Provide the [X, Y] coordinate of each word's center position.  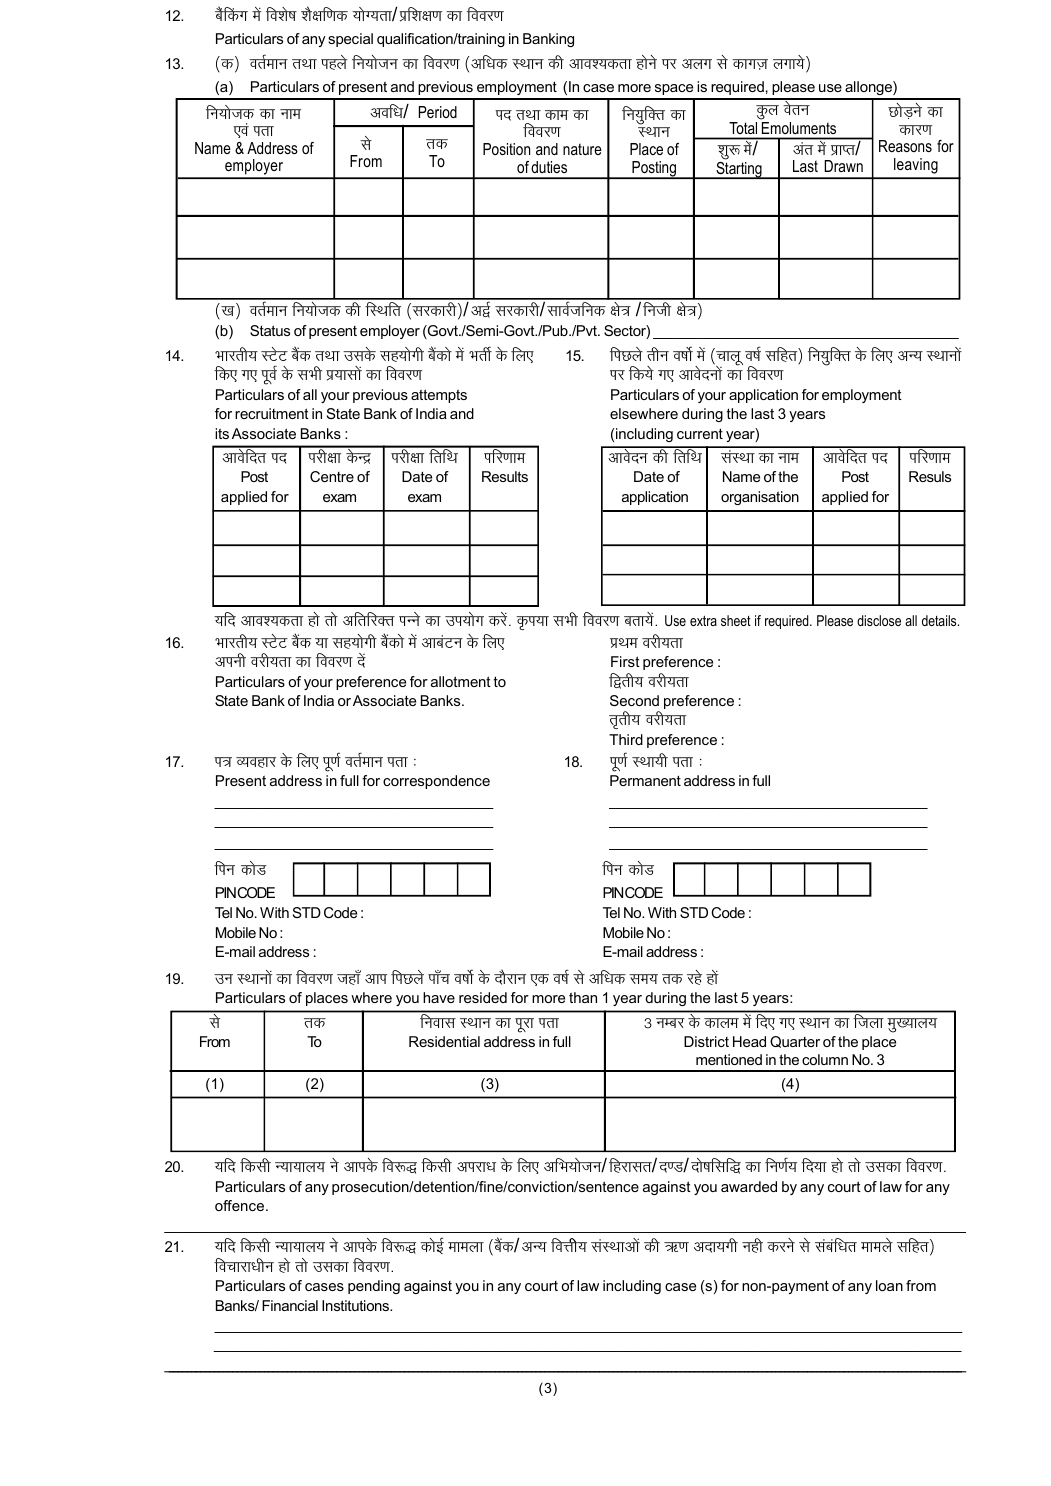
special [350, 40]
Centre [332, 476]
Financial [290, 1305]
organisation [760, 498]
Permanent [645, 780]
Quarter [795, 1042]
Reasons [905, 146]
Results [505, 476]
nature [582, 149]
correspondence [436, 782]
